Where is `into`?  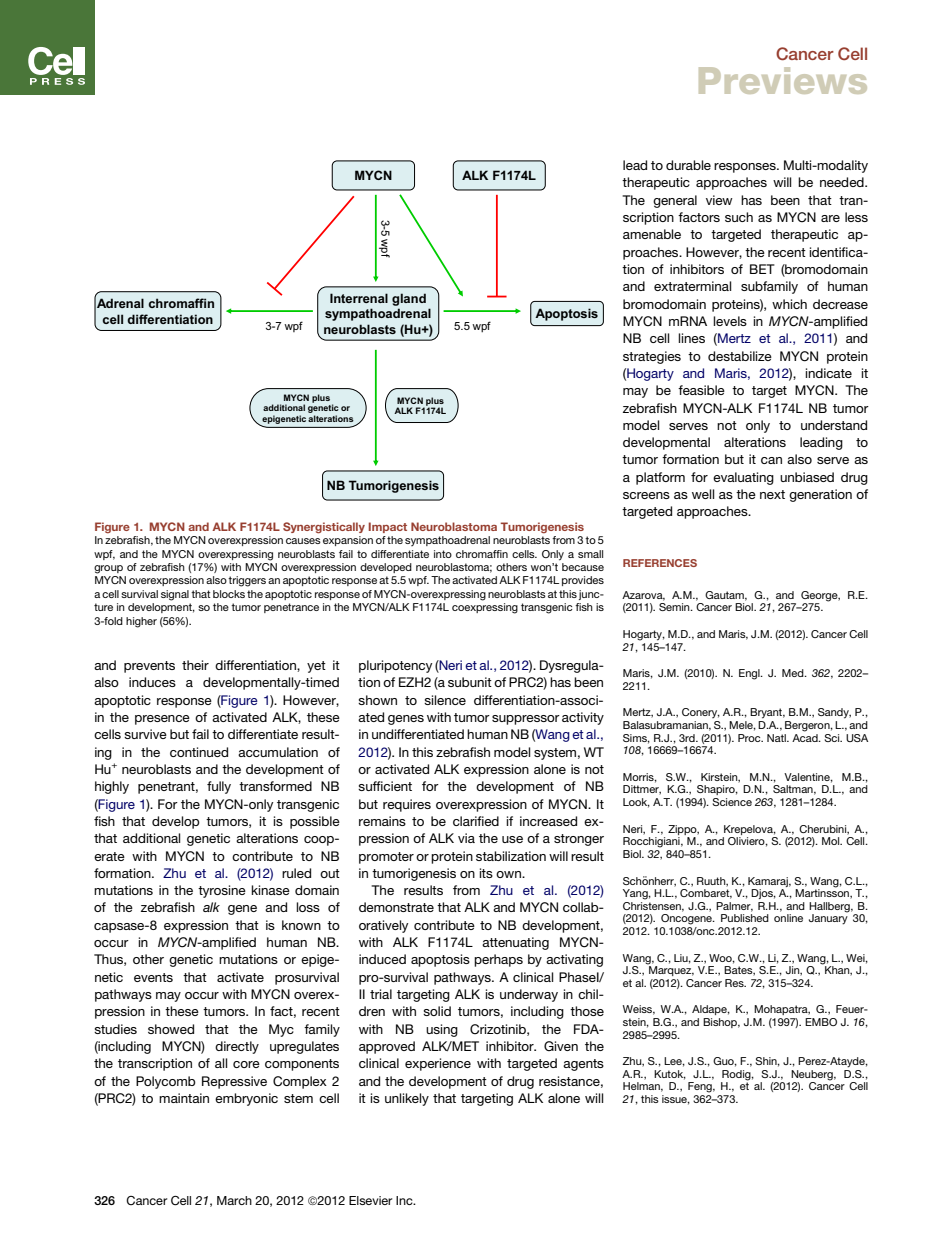 into is located at coordinates (443, 554).
